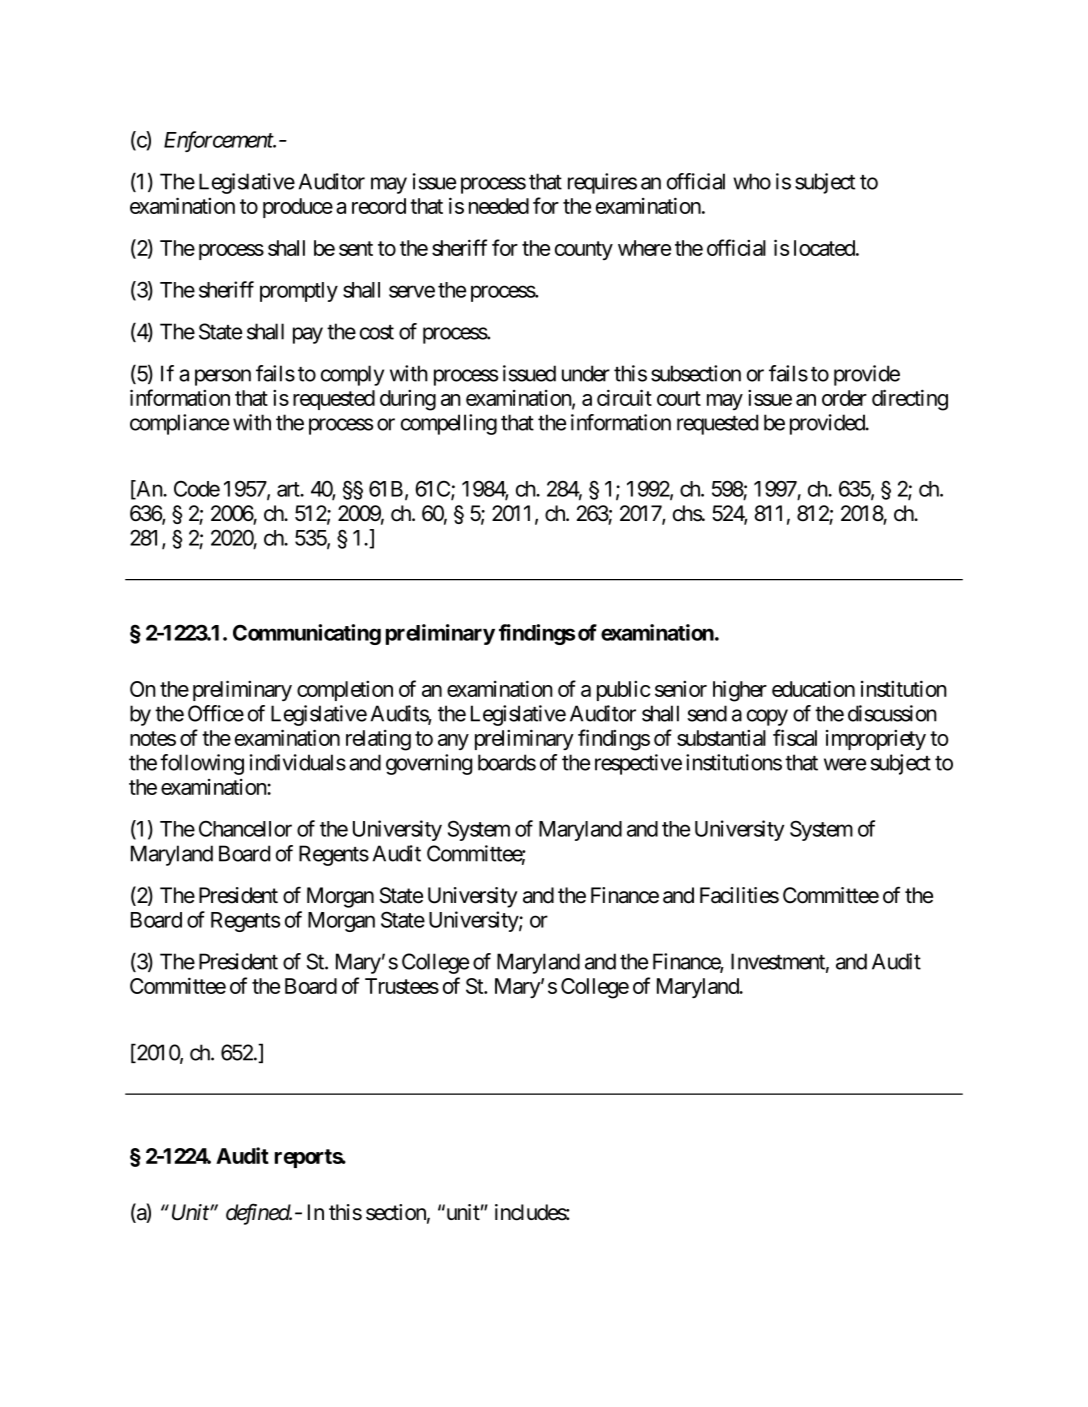 The image size is (1088, 1407). Describe the element at coordinates (624, 397) in the screenshot. I see `circuit` at that location.
